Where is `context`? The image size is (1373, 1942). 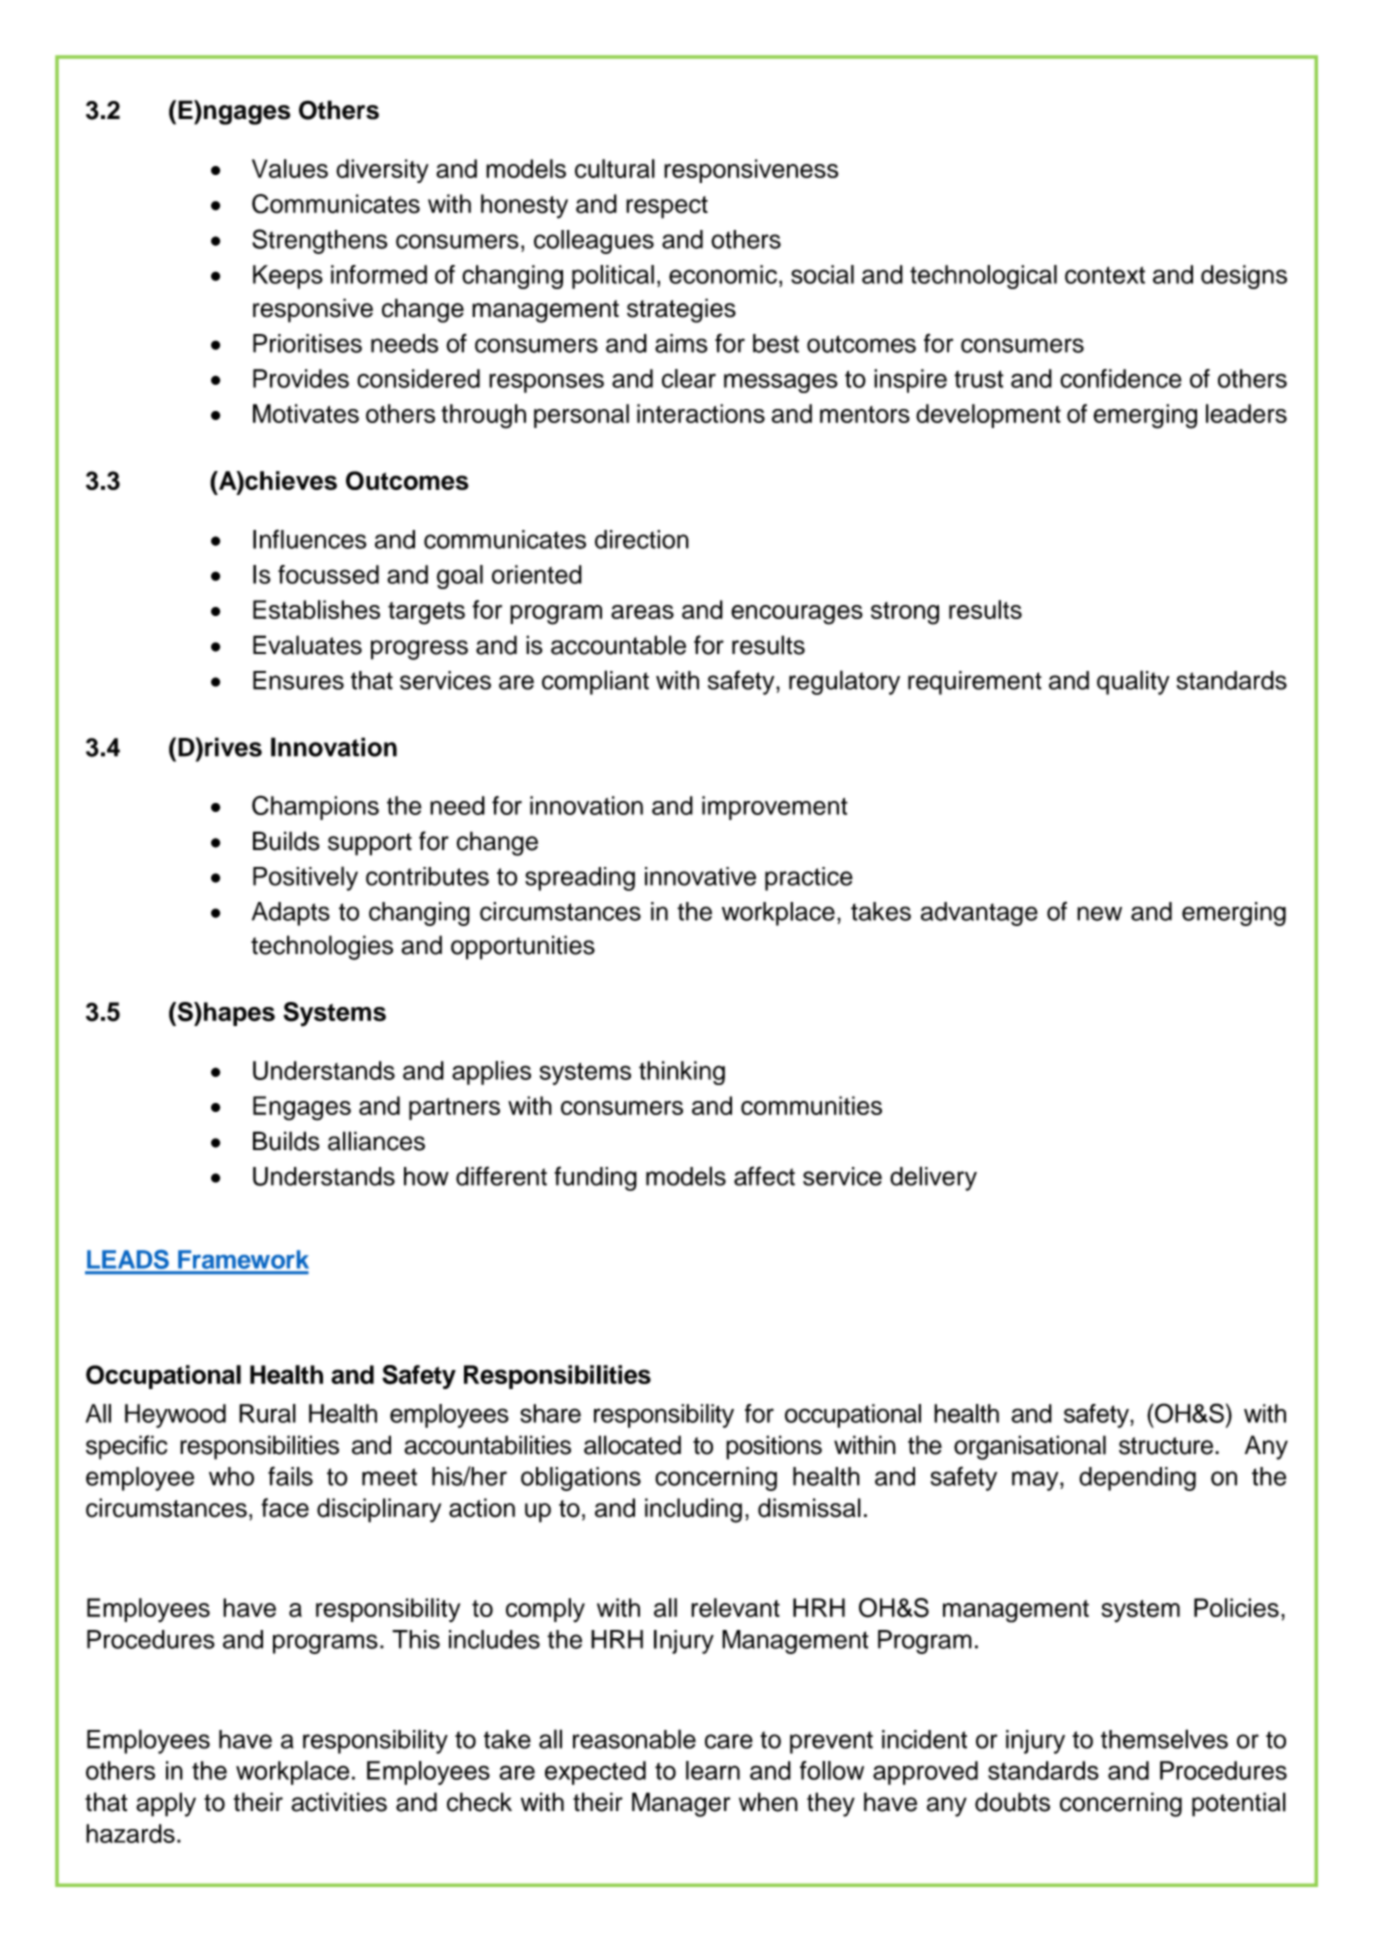
context is located at coordinates (1105, 275).
